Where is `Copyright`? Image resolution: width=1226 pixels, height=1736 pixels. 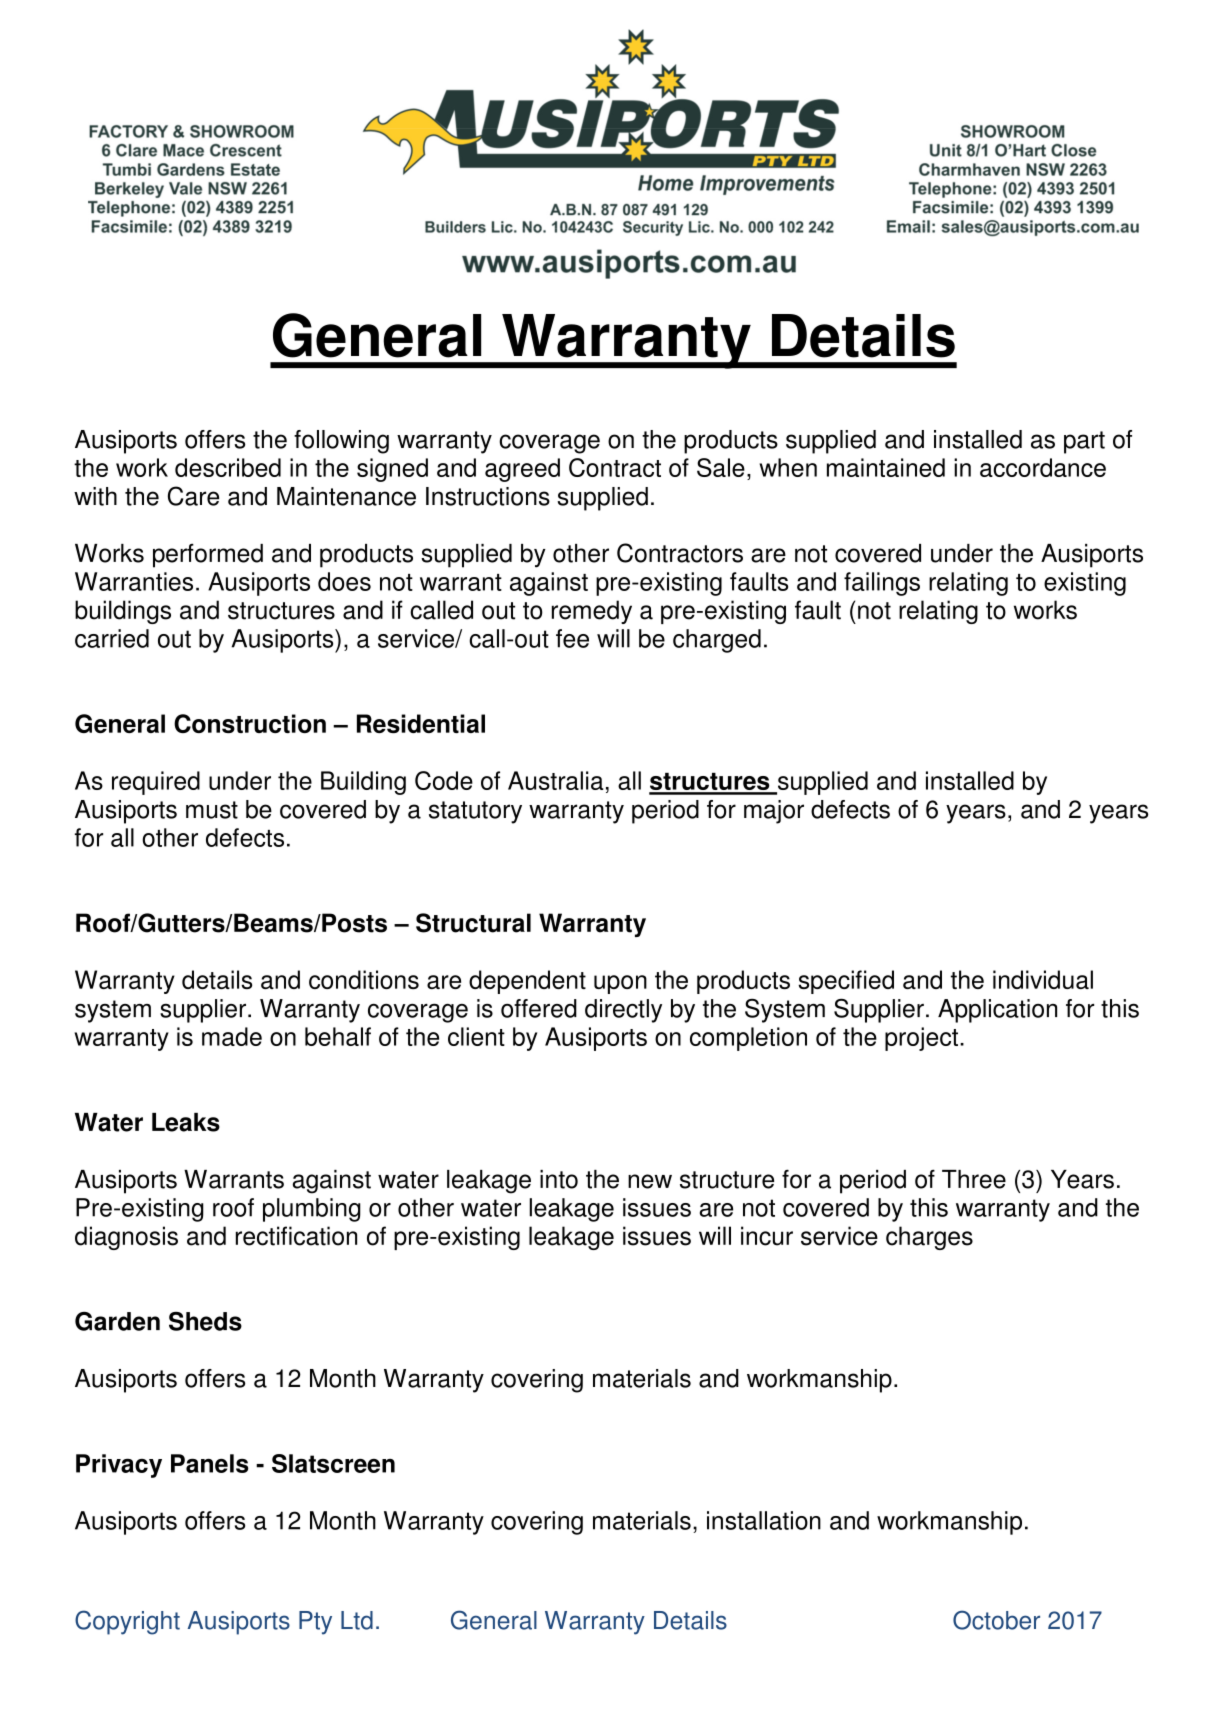
Copyright is located at coordinates (127, 1622).
